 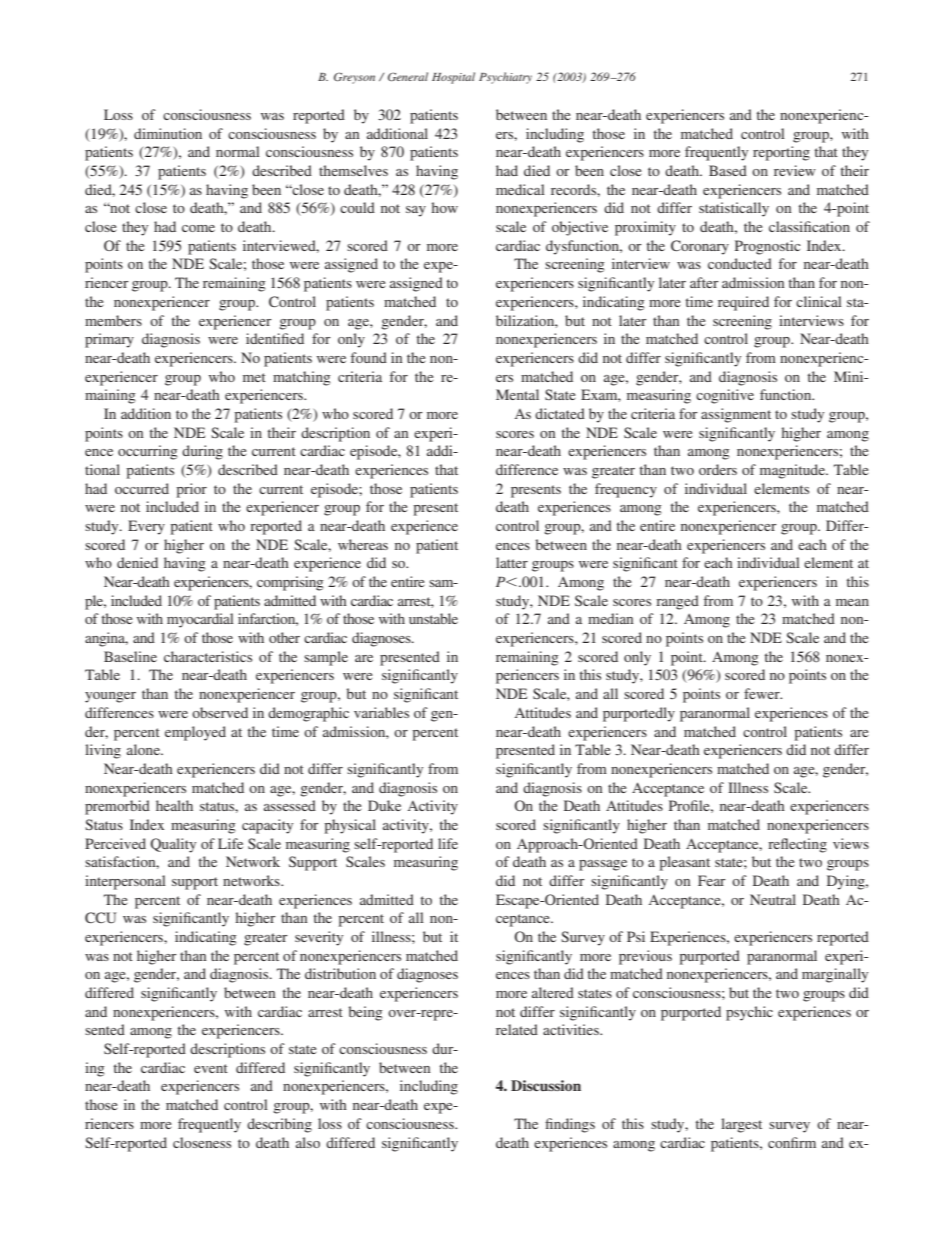 What do you see at coordinates (173, 845) in the image?
I see `Quality` at bounding box center [173, 845].
